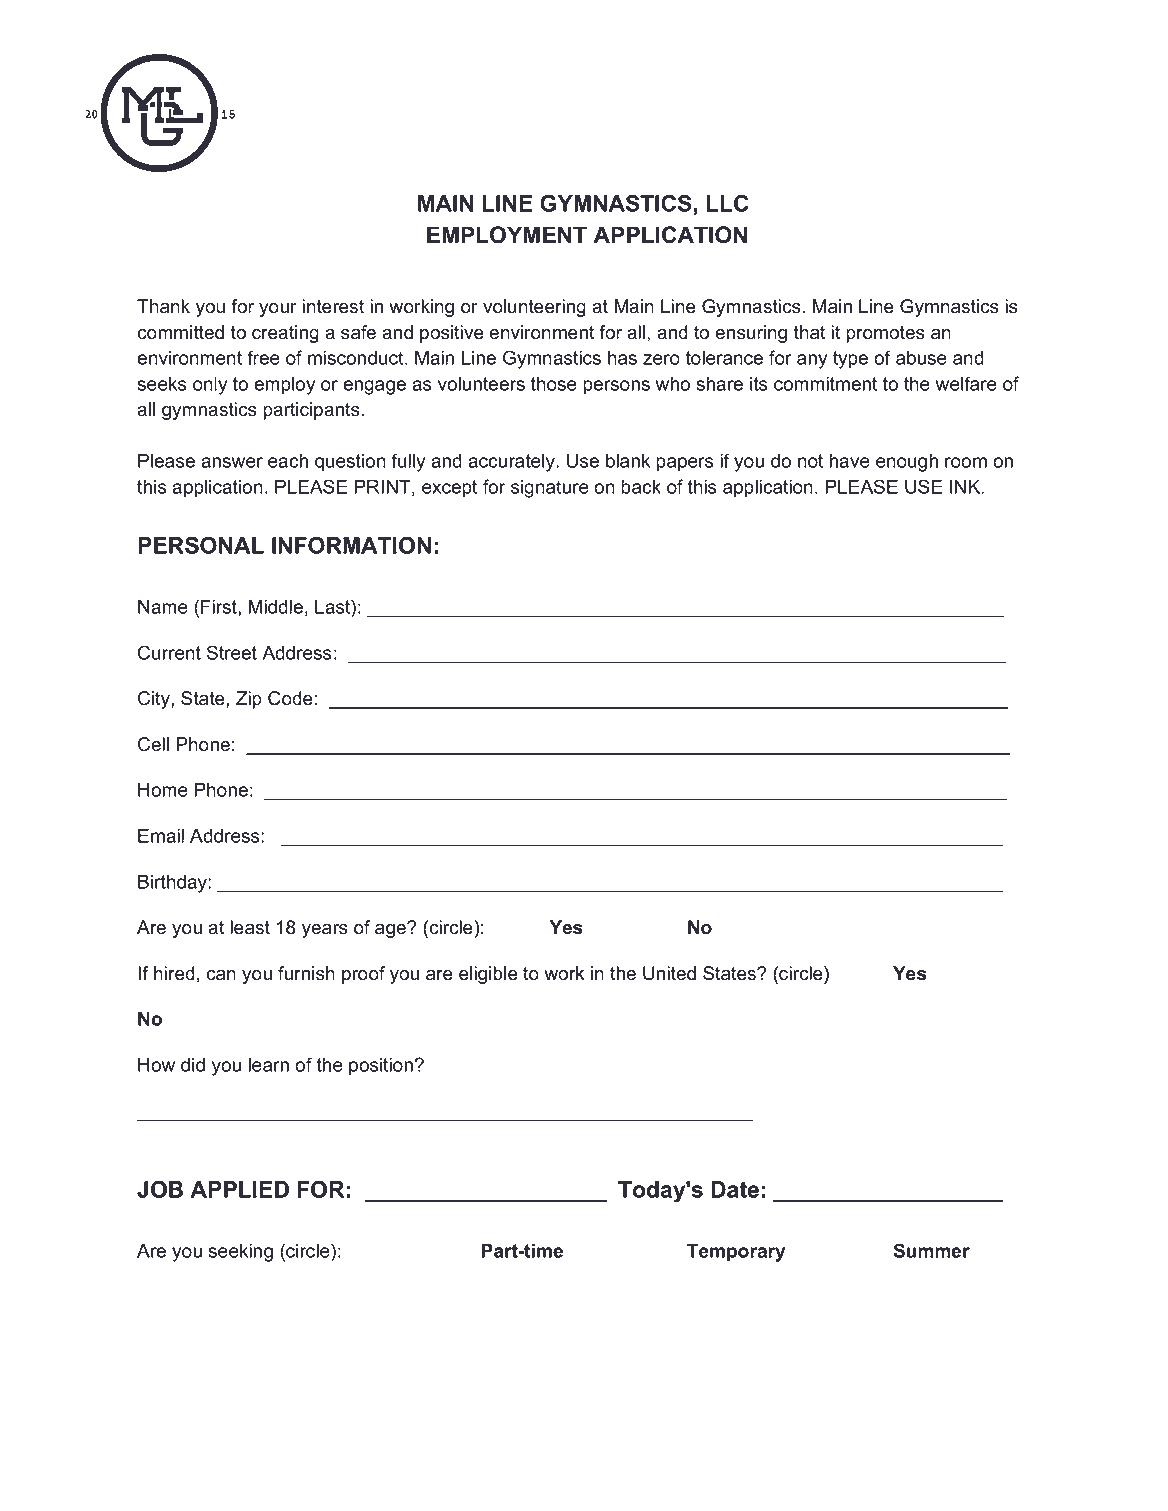 This screenshot has width=1168, height=1511. Describe the element at coordinates (534, 308) in the screenshot. I see `volunteering` at that location.
